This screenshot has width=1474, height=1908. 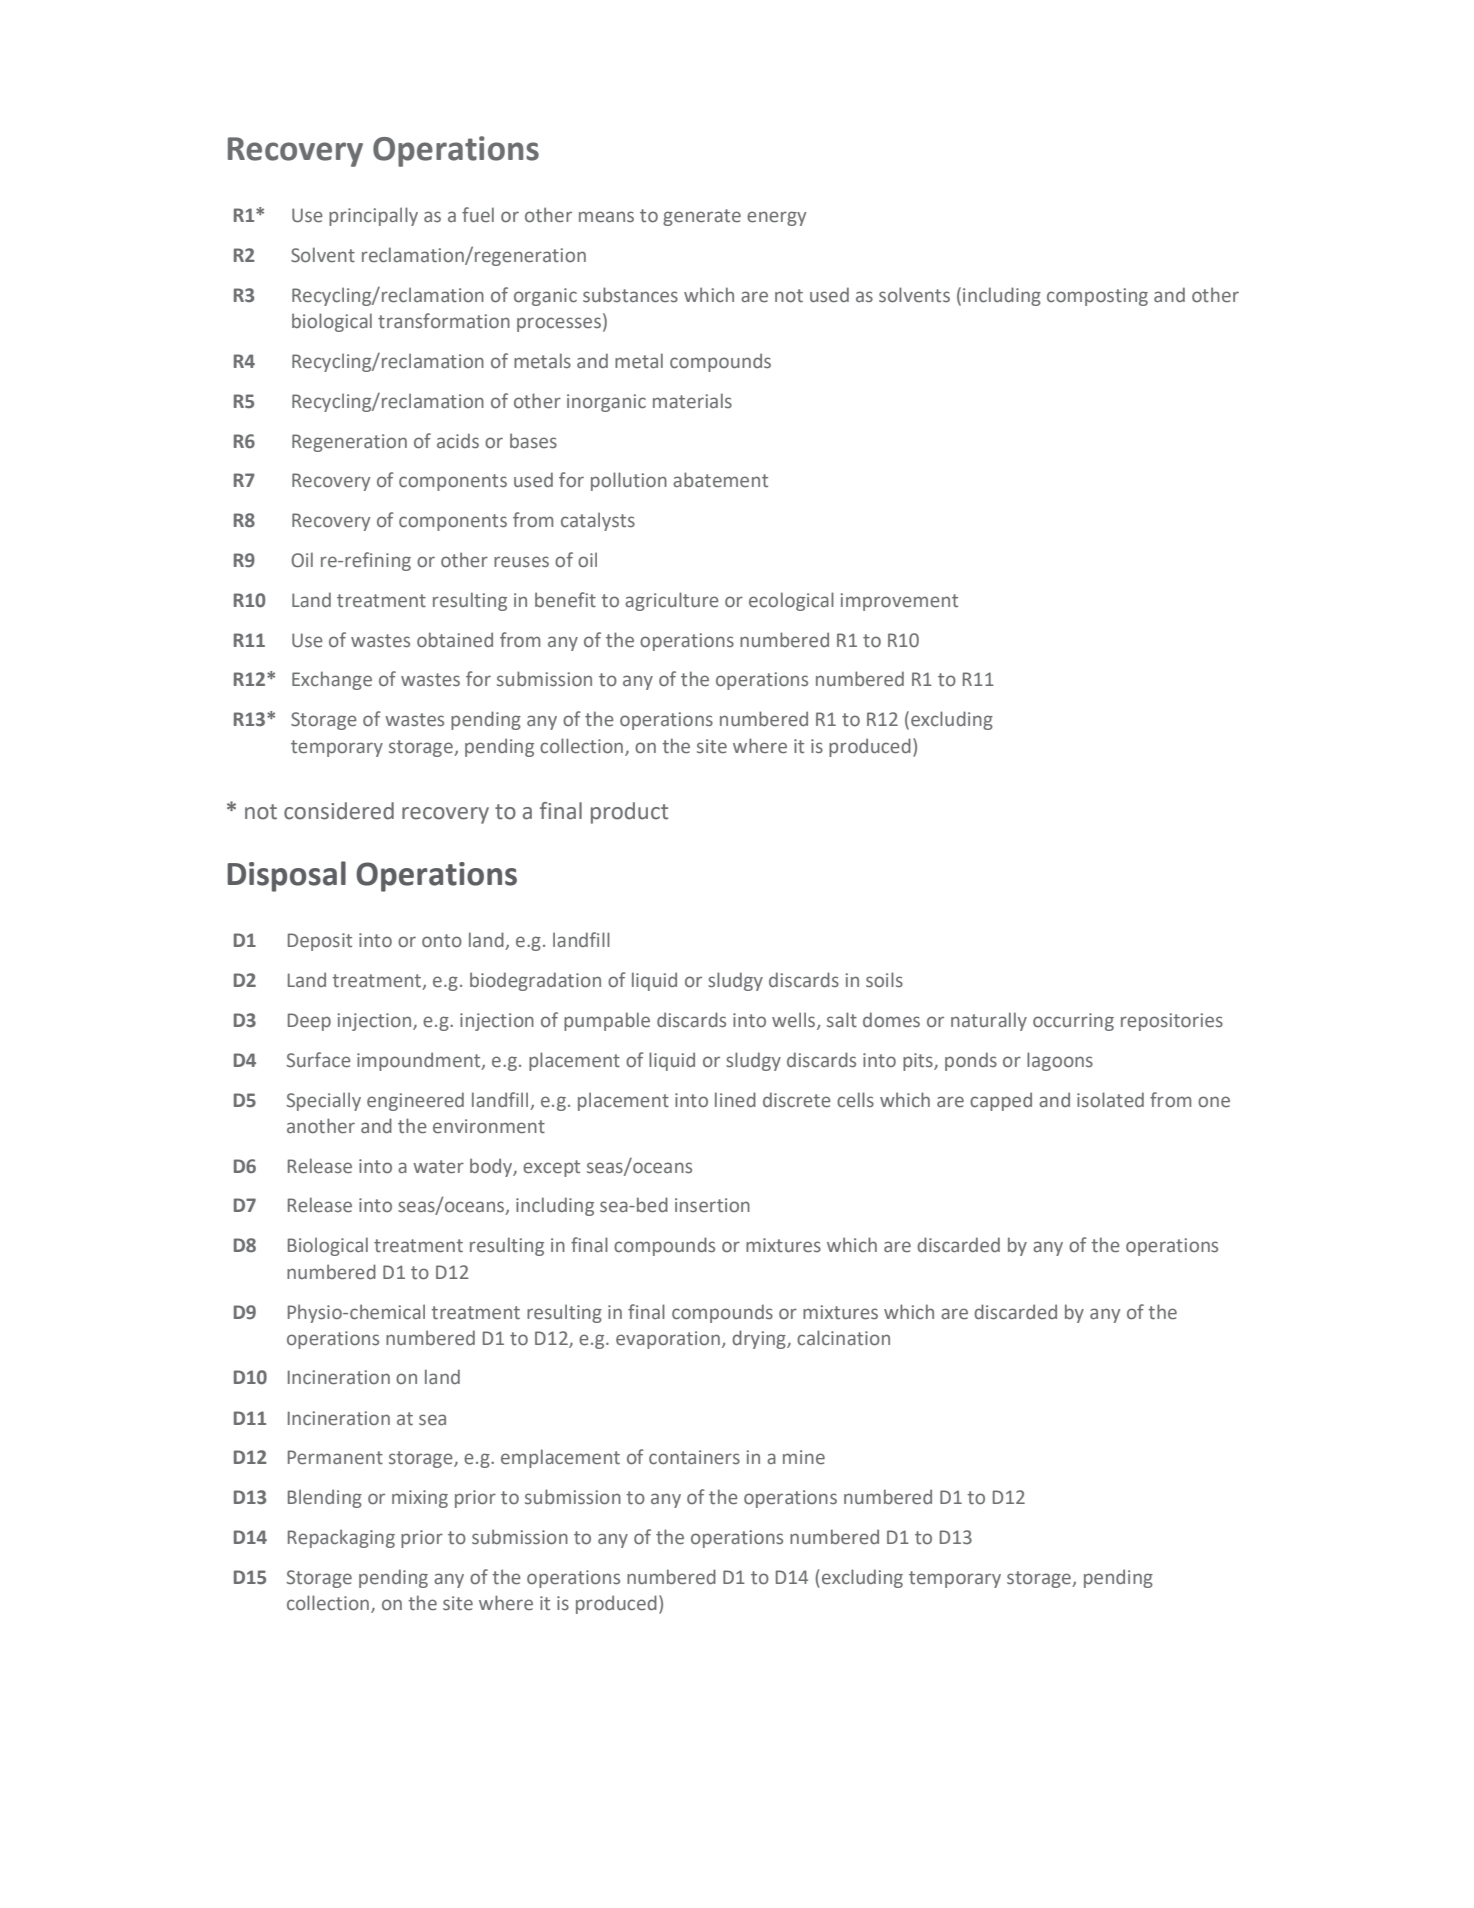 What do you see at coordinates (438, 1167) in the screenshot?
I see `water` at bounding box center [438, 1167].
